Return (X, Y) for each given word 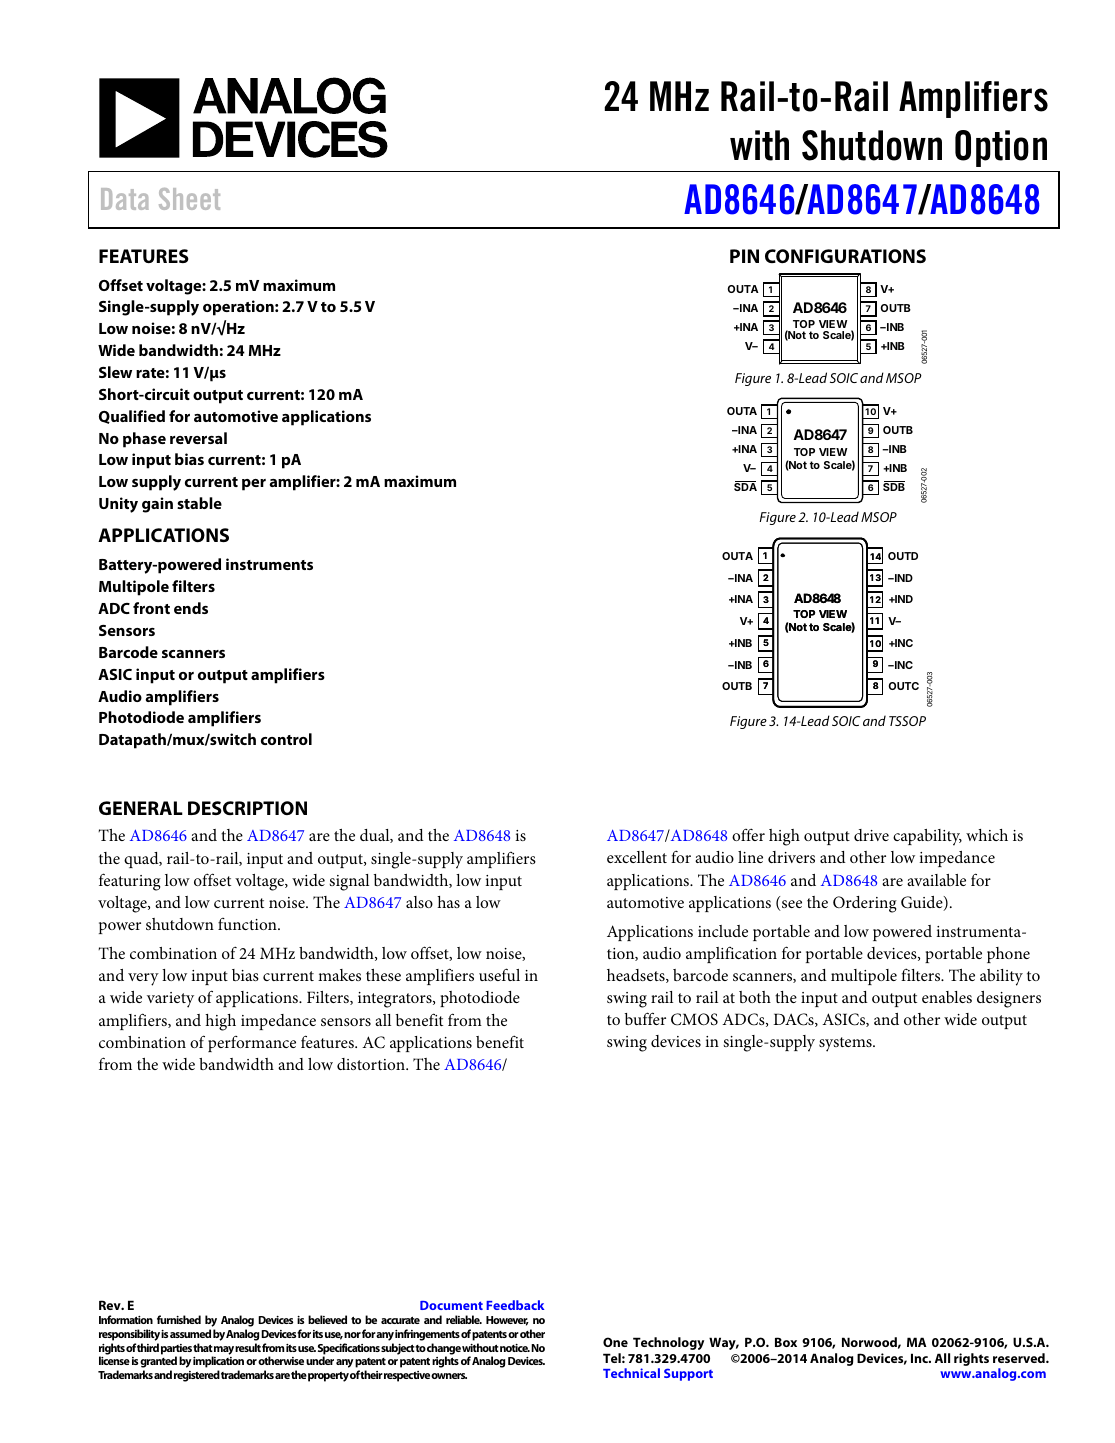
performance (252, 1044)
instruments (269, 564)
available (936, 880)
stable (199, 503)
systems (846, 1044)
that (203, 1347)
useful (499, 974)
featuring (130, 882)
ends (191, 608)
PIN (744, 256)
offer (748, 834)
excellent (637, 857)
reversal (198, 438)
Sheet (189, 199)
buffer (645, 1018)
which (987, 835)
